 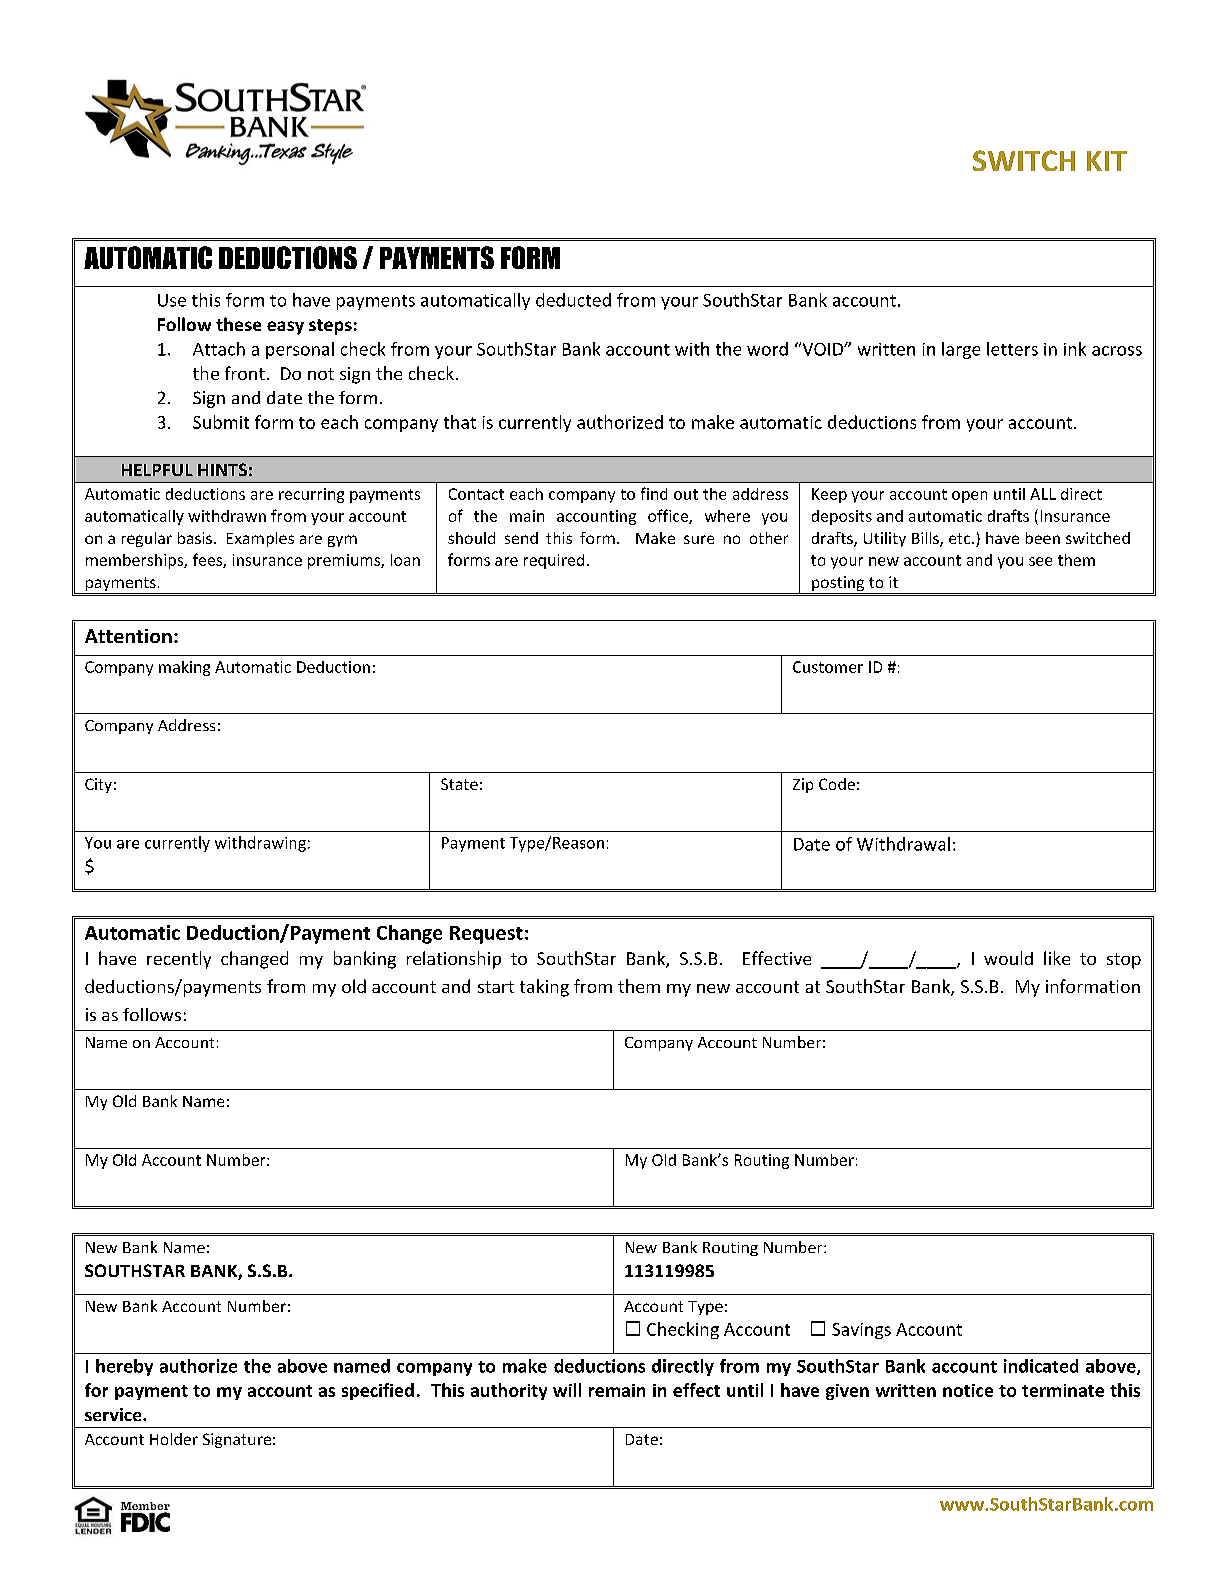 What do you see at coordinates (573, 300) in the screenshot?
I see `deducted` at bounding box center [573, 300].
